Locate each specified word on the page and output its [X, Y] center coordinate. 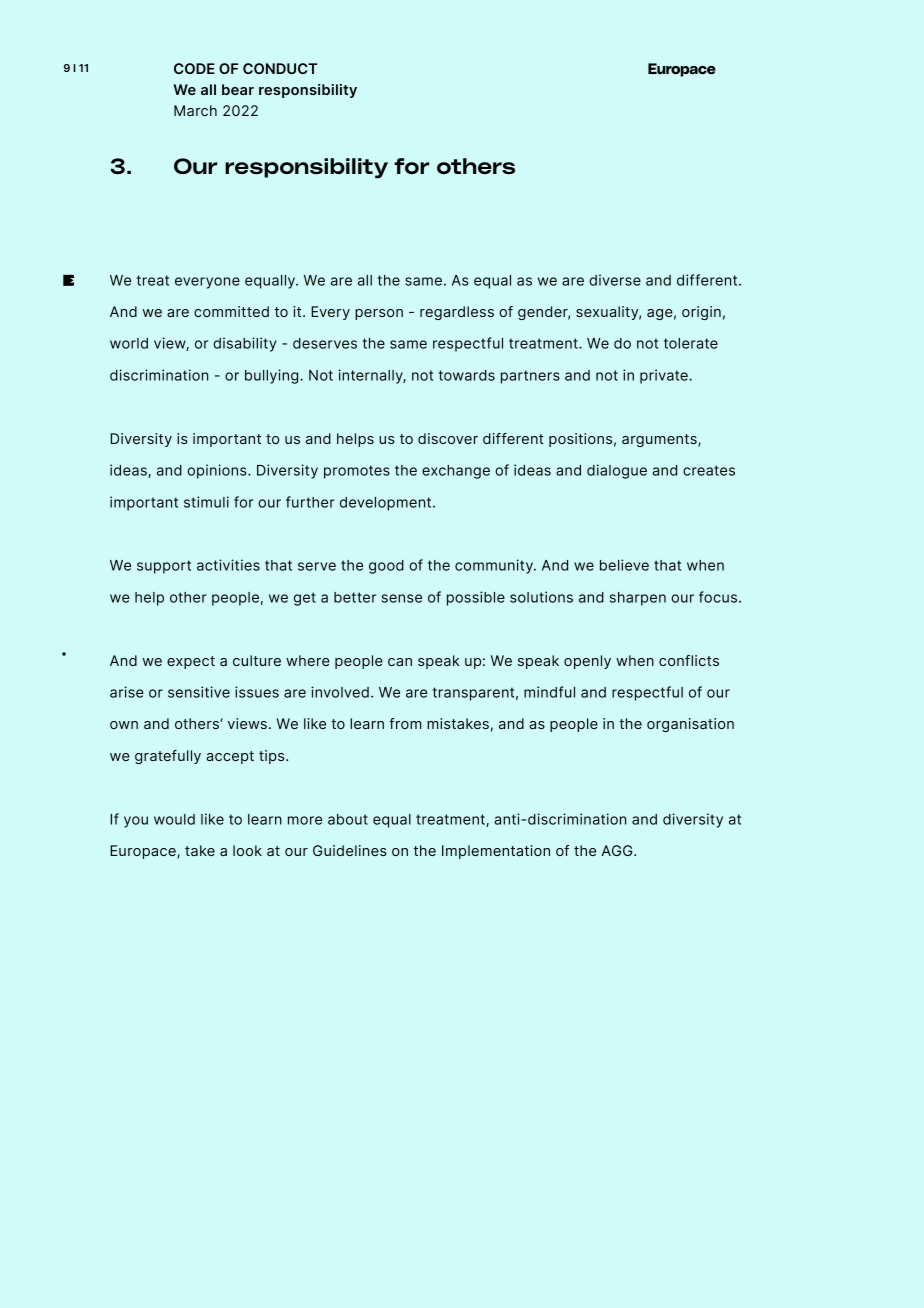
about [348, 819]
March [195, 110]
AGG [618, 850]
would [174, 819]
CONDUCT [280, 68]
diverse [615, 280]
